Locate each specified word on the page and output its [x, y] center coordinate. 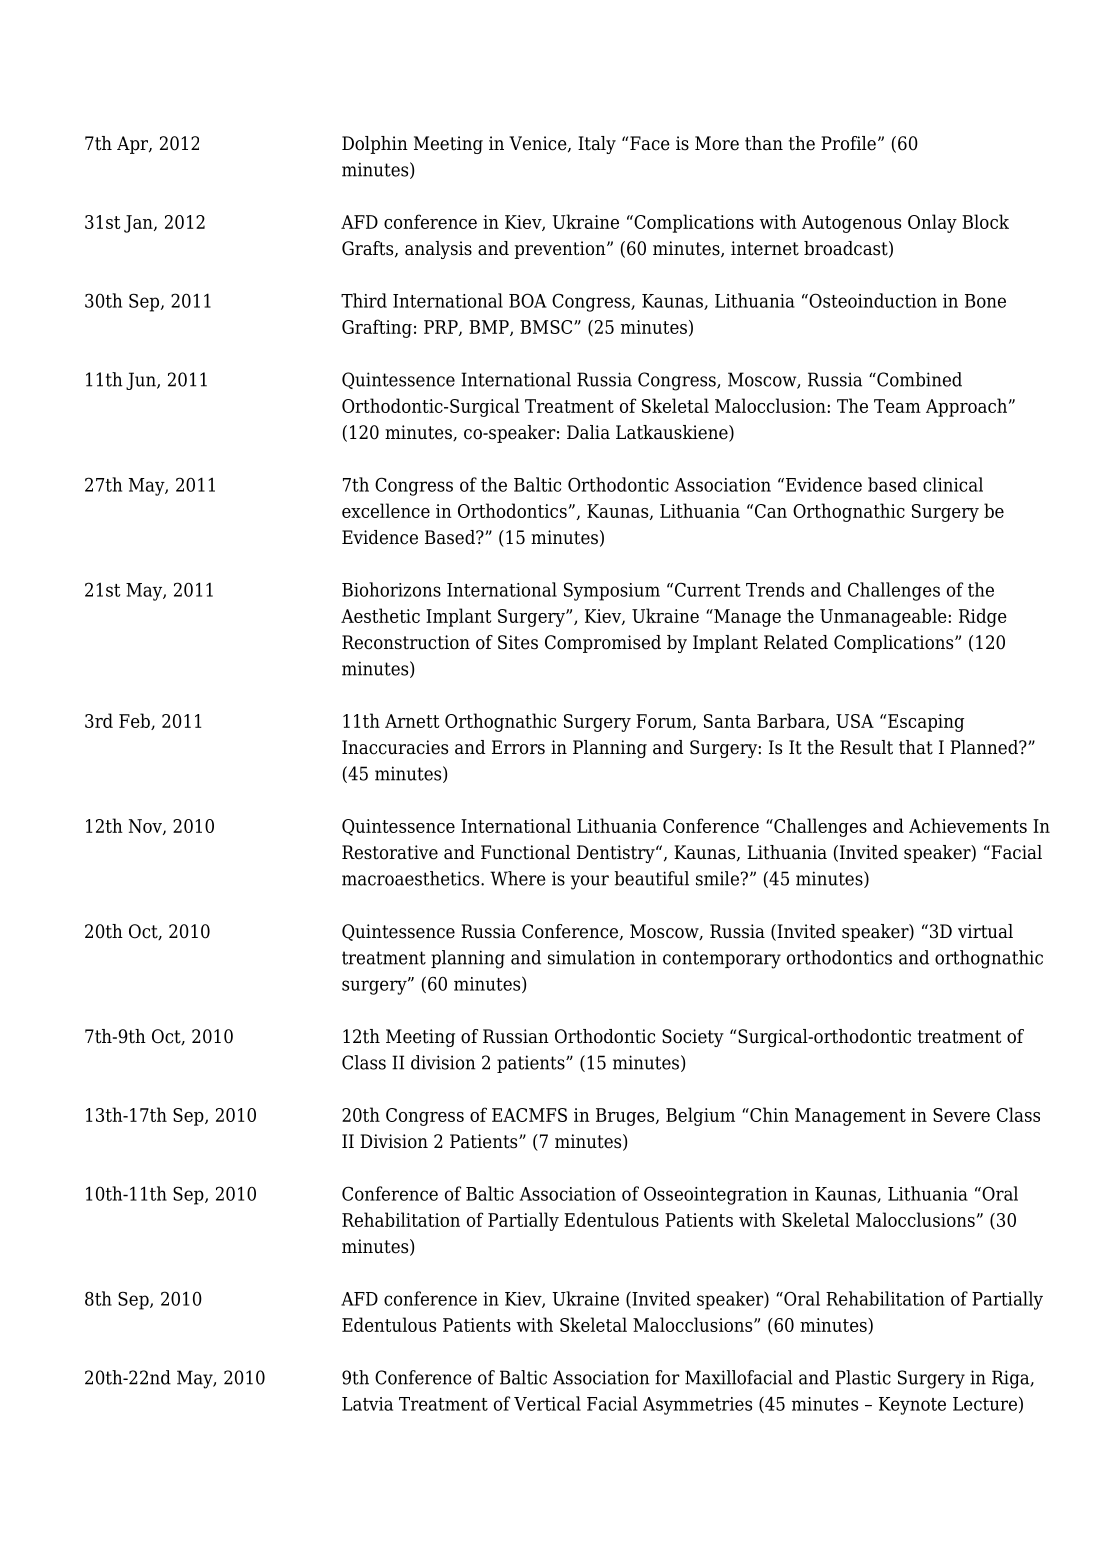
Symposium [612, 591]
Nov [146, 827]
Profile [848, 143]
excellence [386, 510]
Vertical [547, 1403]
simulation [591, 957]
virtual [985, 931]
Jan [139, 224]
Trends [775, 589]
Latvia [367, 1404]
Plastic [863, 1377]
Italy [597, 145]
